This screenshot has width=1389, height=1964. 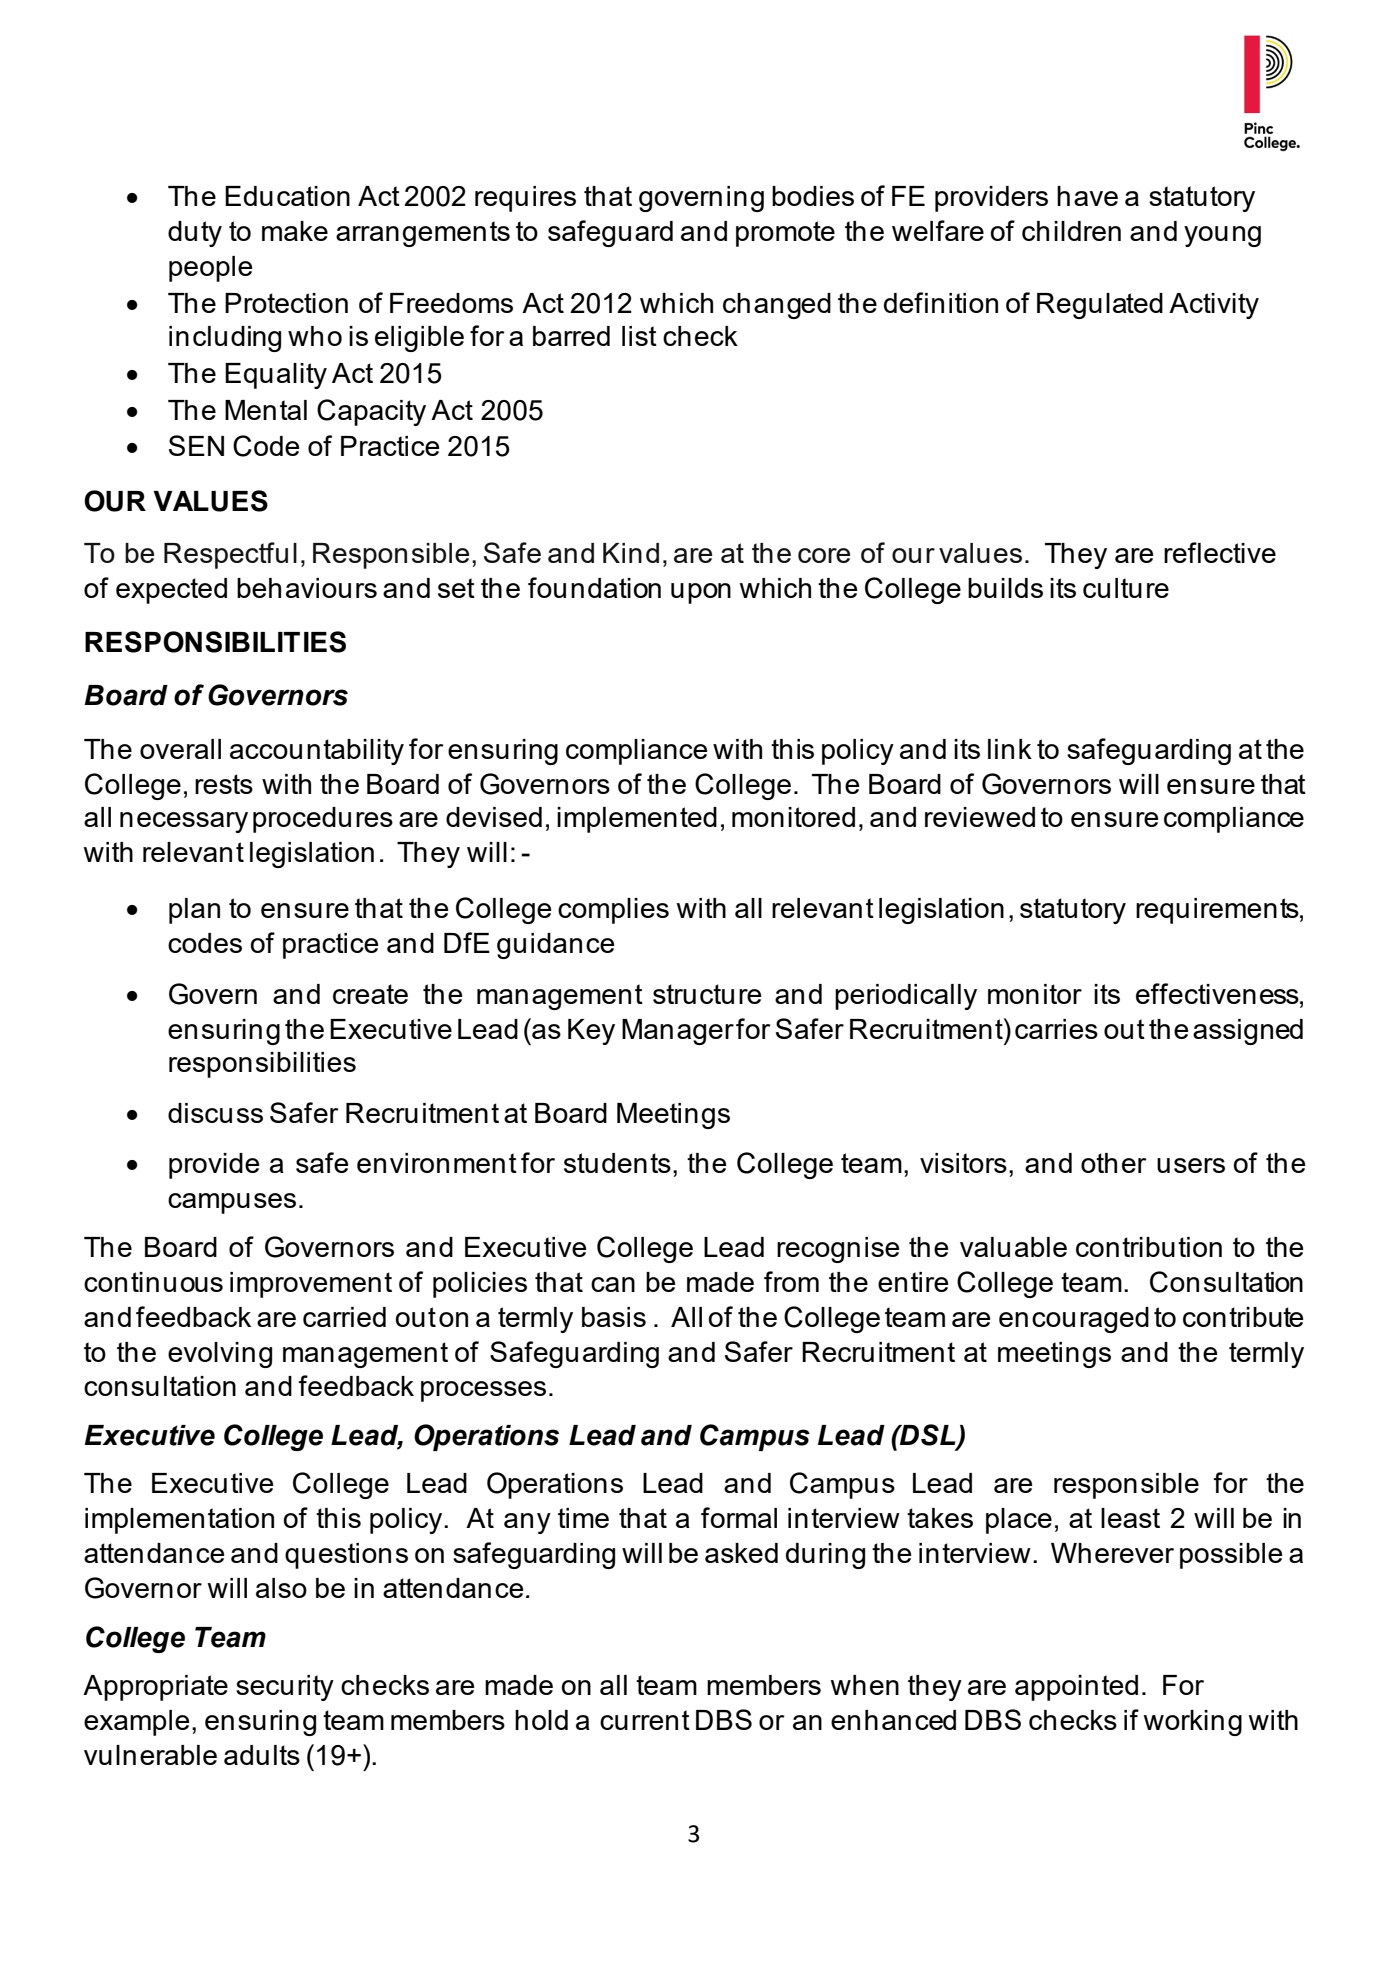 What do you see at coordinates (785, 234) in the screenshot?
I see `promote` at bounding box center [785, 234].
